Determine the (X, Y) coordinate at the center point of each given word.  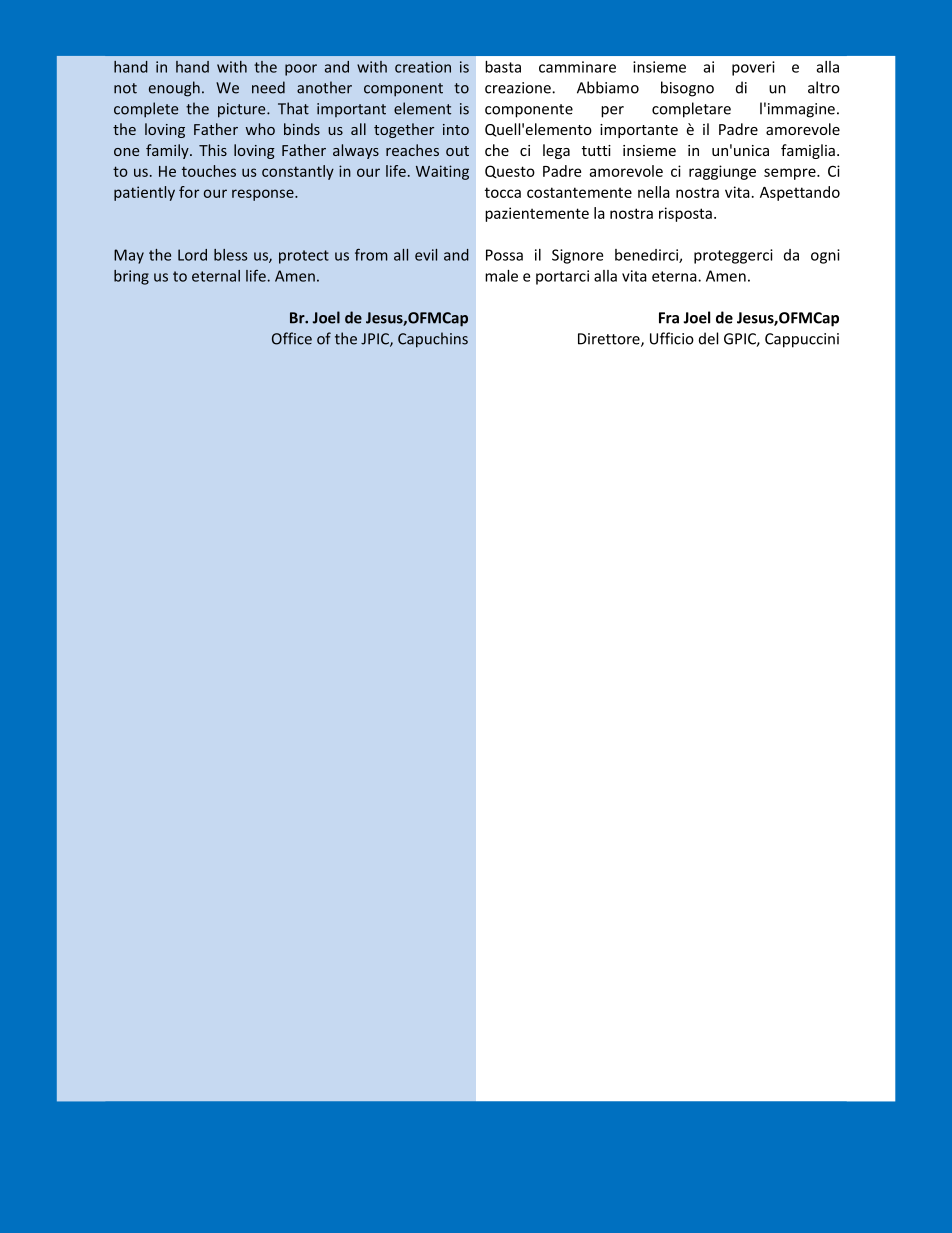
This (213, 150)
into (456, 129)
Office (292, 338)
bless (230, 255)
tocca (503, 192)
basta (503, 67)
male (501, 276)
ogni (825, 256)
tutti (596, 150)
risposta (685, 214)
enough (174, 89)
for (189, 192)
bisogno (687, 89)
